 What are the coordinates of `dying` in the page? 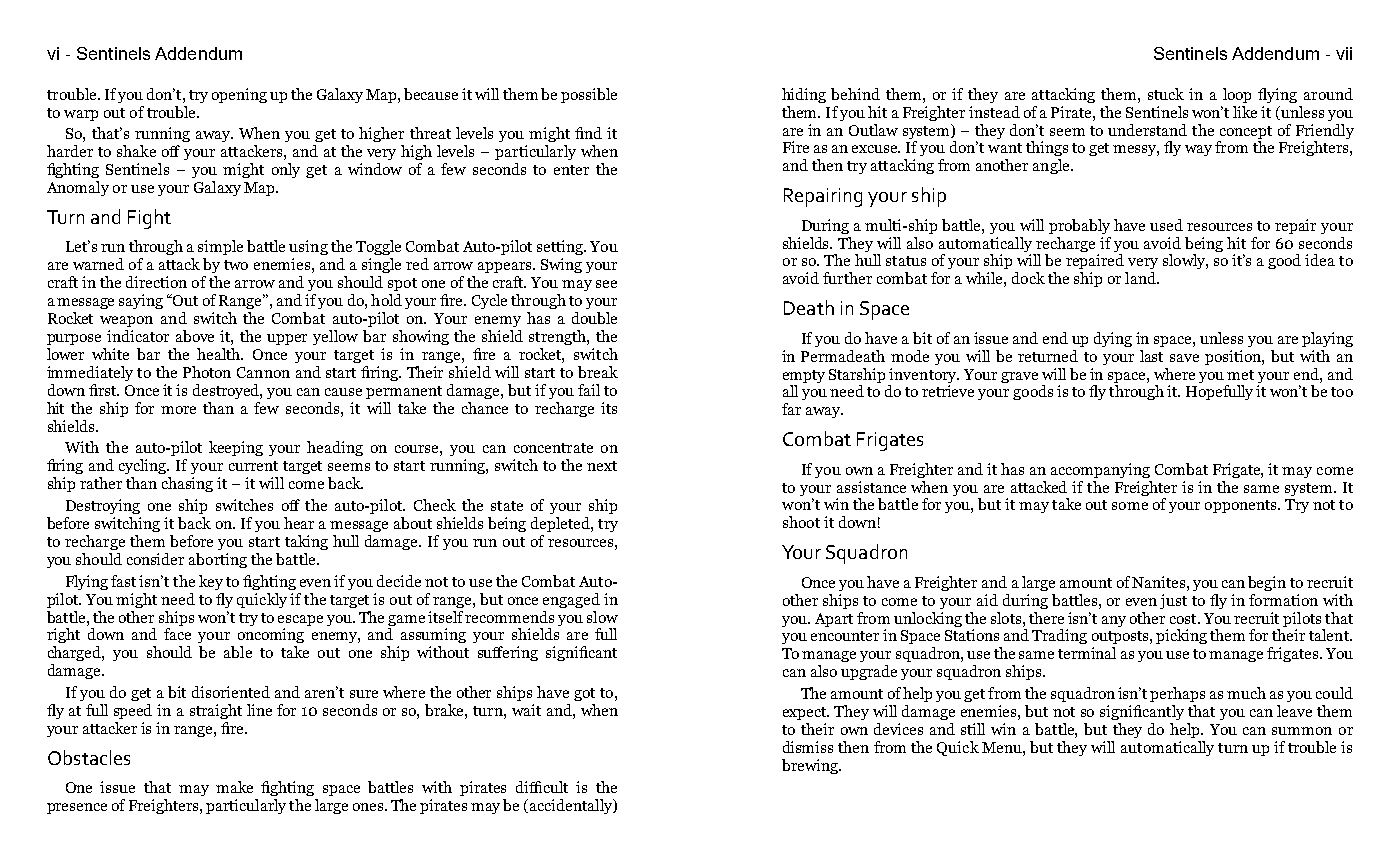 It's located at (1113, 339).
